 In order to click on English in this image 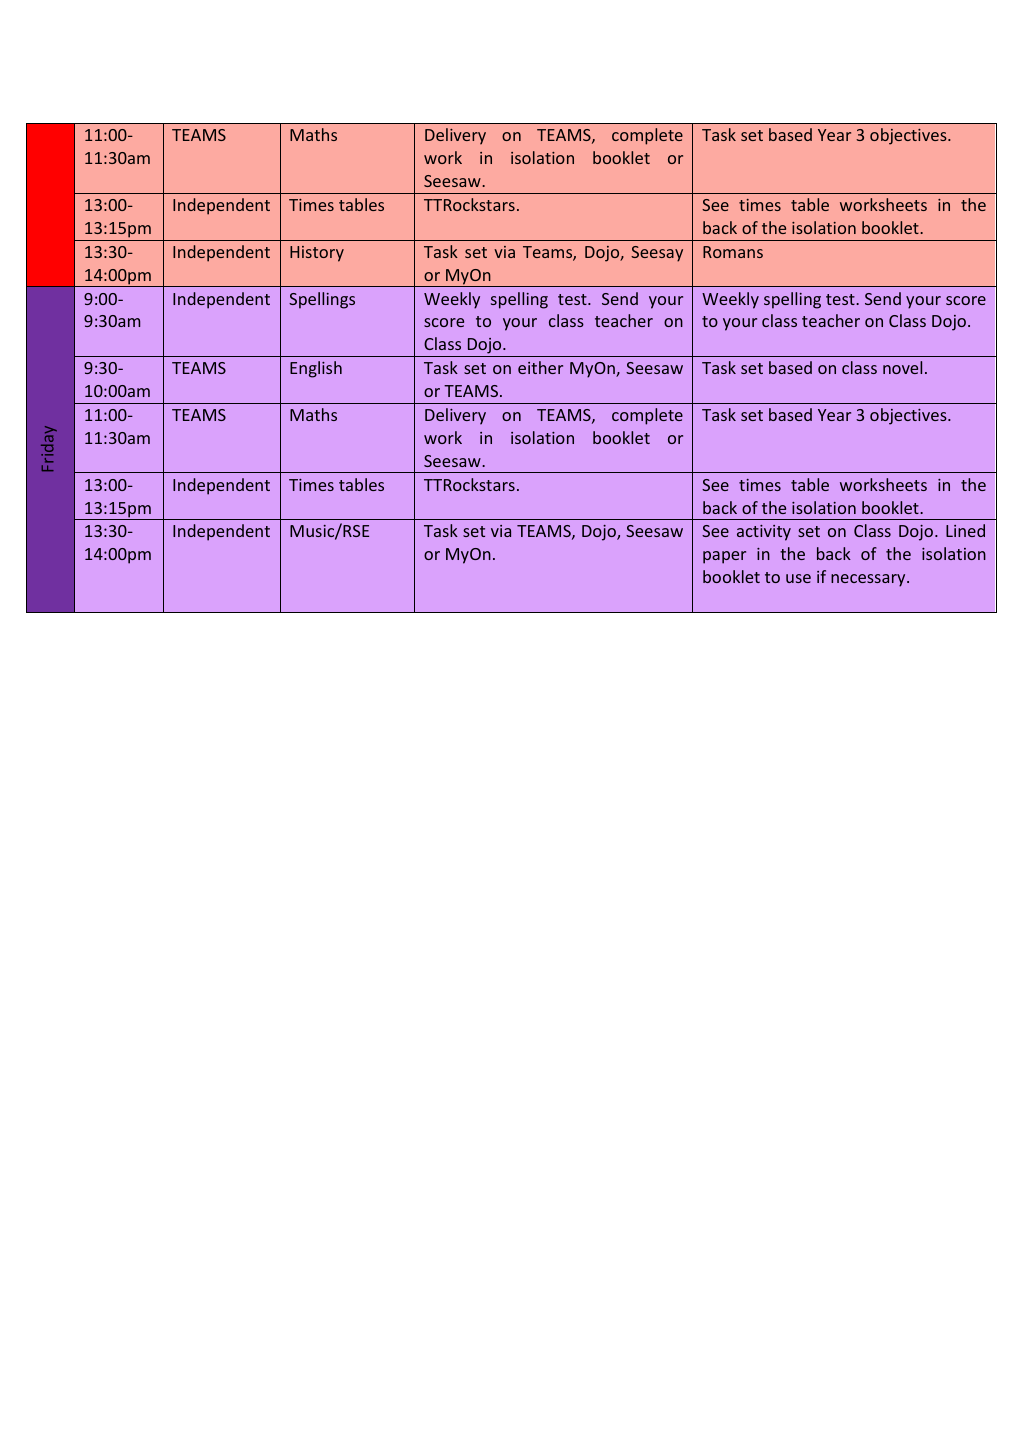, I will do `click(316, 369)`.
